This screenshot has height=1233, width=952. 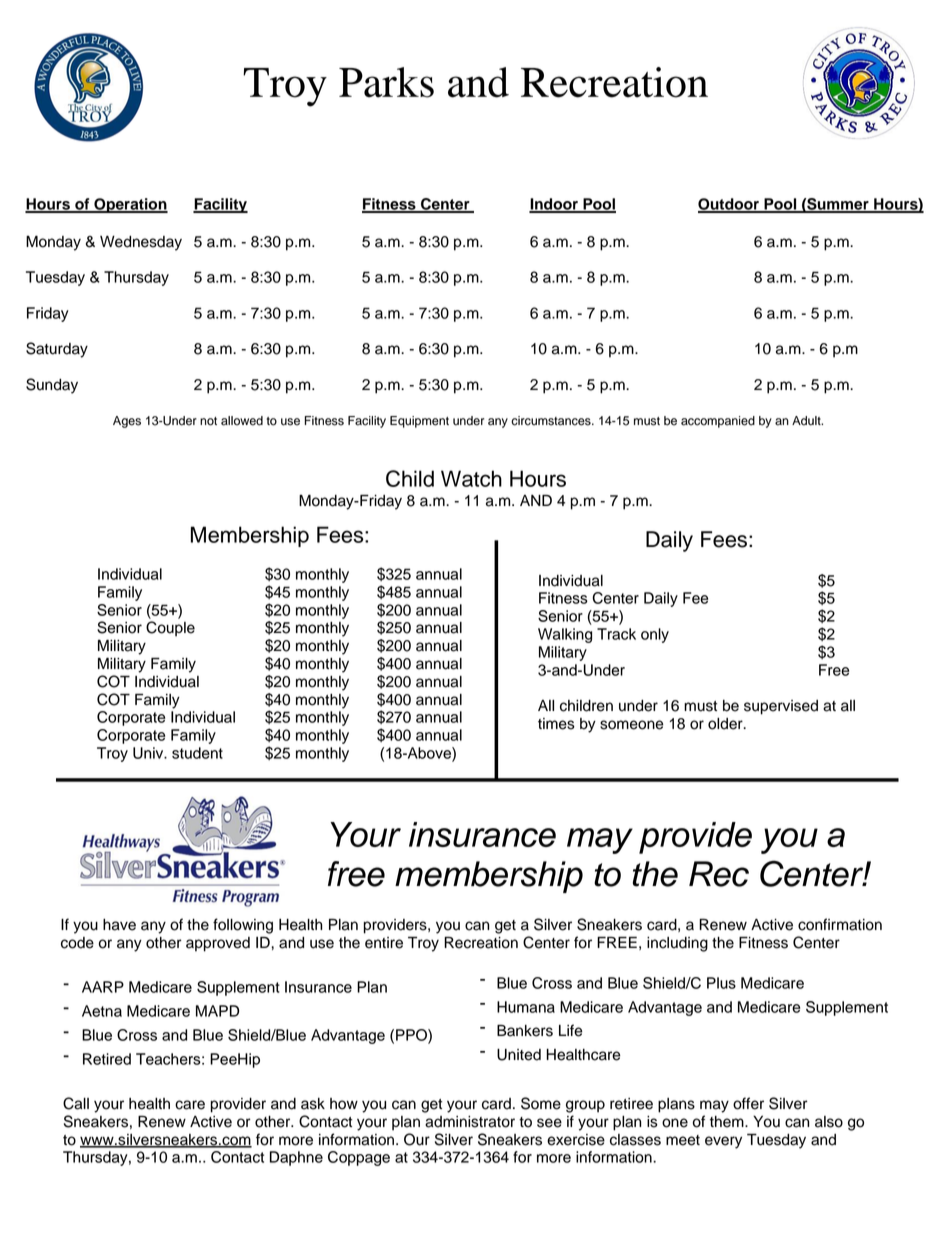 I want to click on Couple, so click(x=170, y=629).
